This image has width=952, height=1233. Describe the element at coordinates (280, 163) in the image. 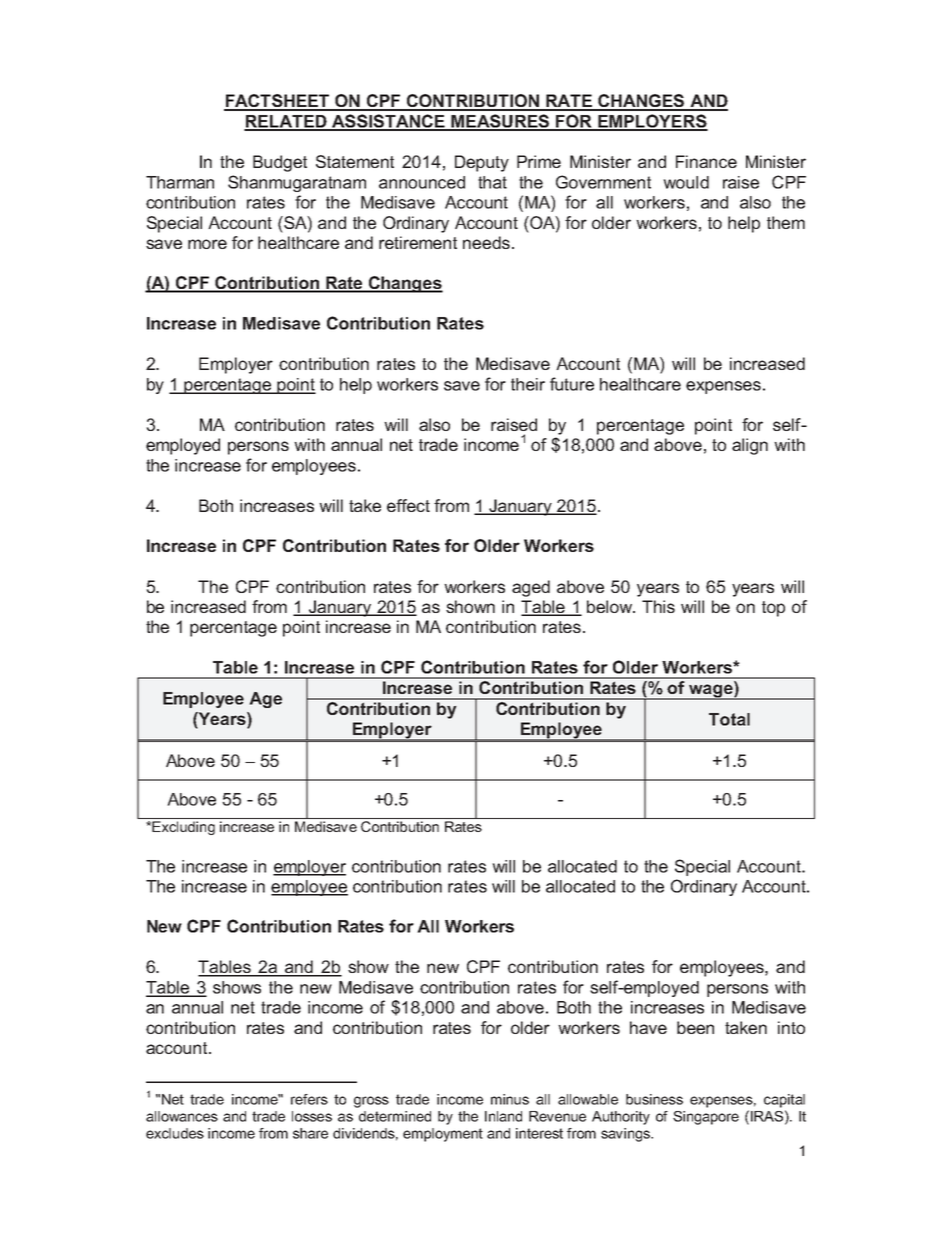

I see `Budget` at that location.
